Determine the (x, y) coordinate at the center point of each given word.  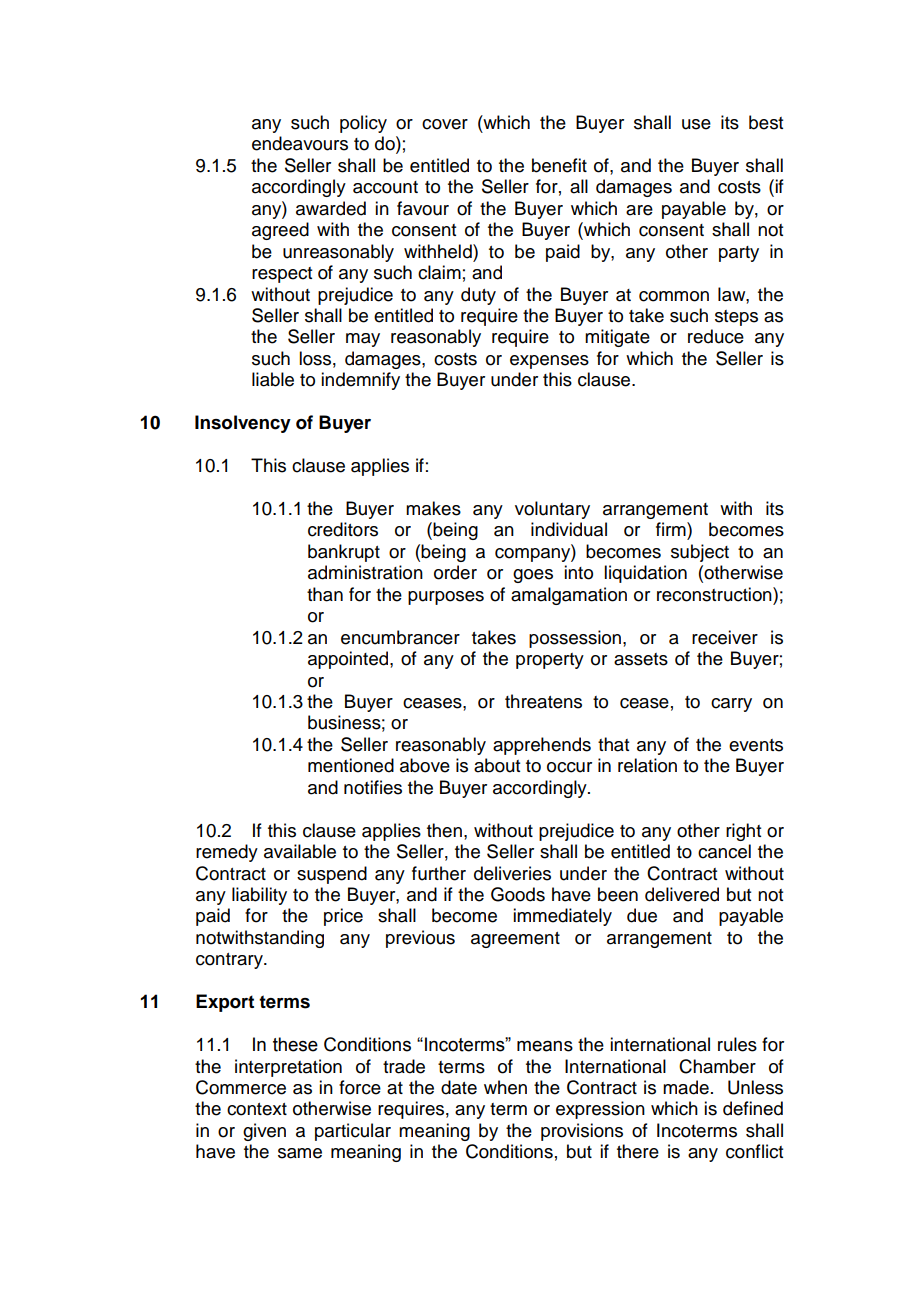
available (300, 851)
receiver (725, 637)
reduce (716, 336)
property (550, 661)
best (766, 122)
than (325, 594)
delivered (682, 894)
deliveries (512, 873)
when (505, 1087)
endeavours (300, 143)
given (264, 1132)
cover (445, 124)
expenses (549, 362)
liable (273, 379)
